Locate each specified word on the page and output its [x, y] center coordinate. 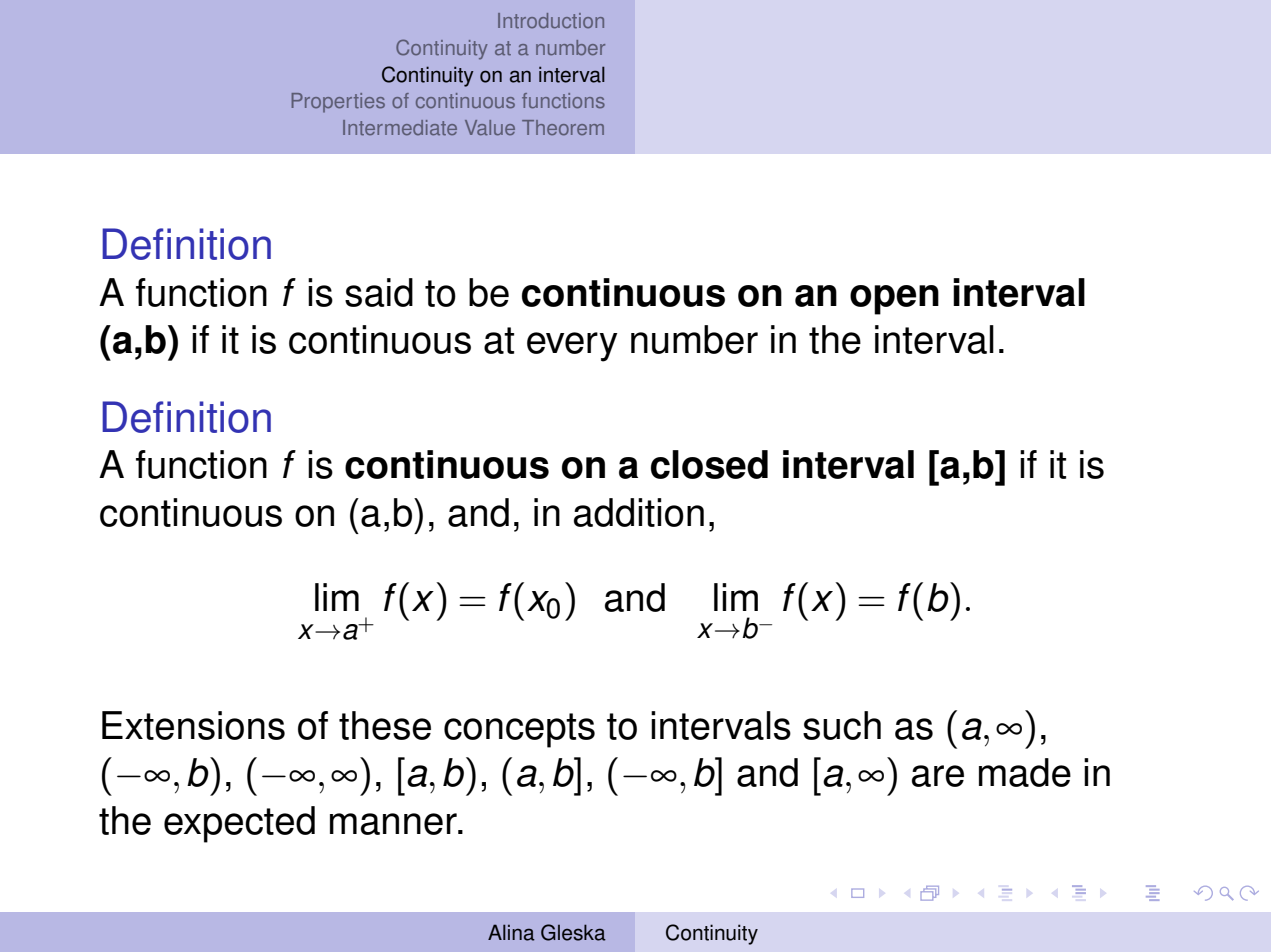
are [938, 776]
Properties [338, 102]
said [379, 292]
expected [239, 824]
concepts [519, 730]
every [572, 347]
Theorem [563, 127]
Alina [511, 932]
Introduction [551, 20]
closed [709, 464]
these [385, 725]
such [842, 725]
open [894, 300]
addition [639, 512]
